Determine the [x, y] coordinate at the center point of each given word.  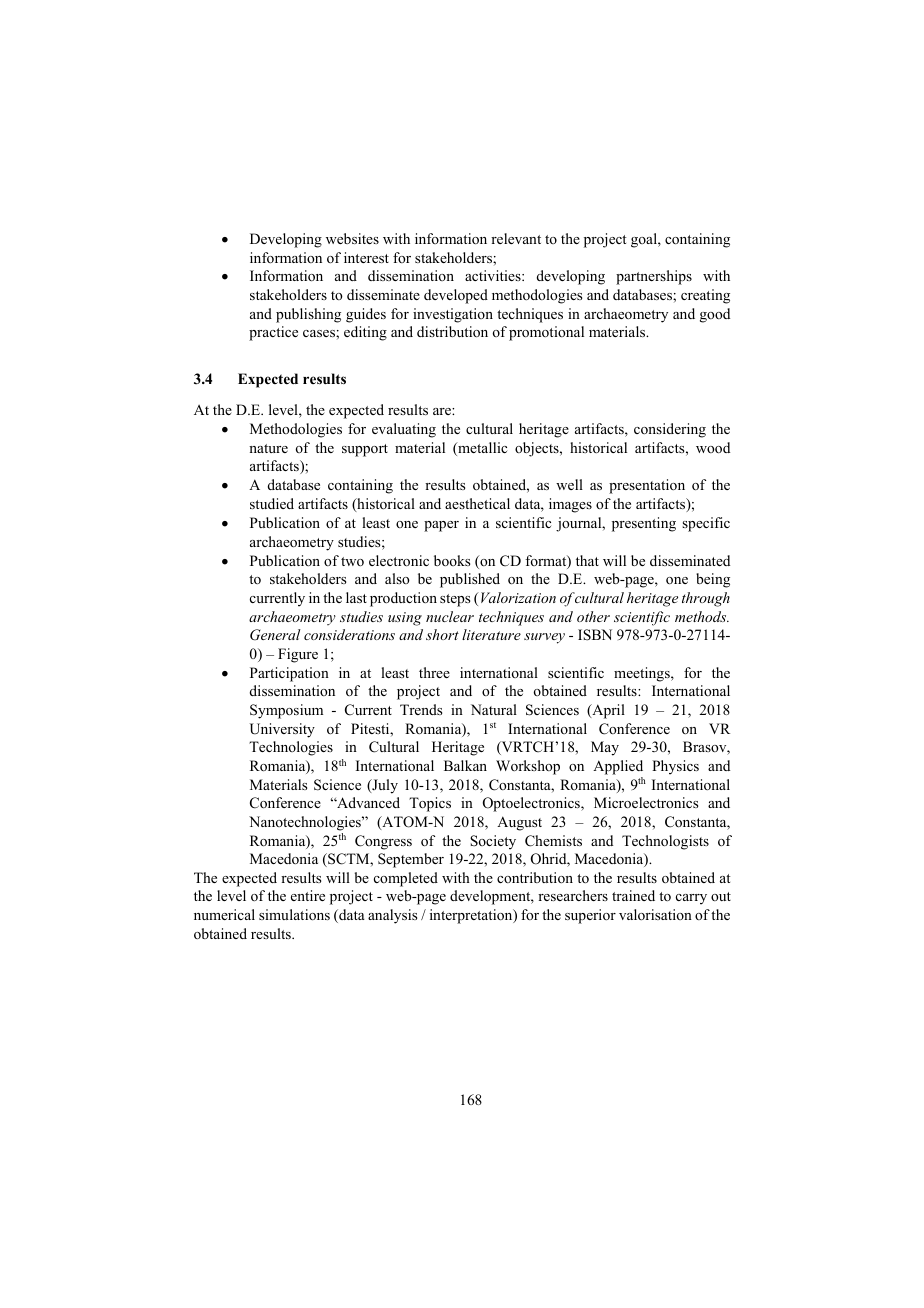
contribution [535, 877]
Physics [675, 767]
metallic [481, 449]
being [713, 580]
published [470, 580]
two [352, 561]
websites [352, 238]
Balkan [465, 765]
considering [670, 430]
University [282, 730]
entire [308, 895]
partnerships [654, 277]
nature [268, 448]
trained [633, 895]
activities [494, 275]
